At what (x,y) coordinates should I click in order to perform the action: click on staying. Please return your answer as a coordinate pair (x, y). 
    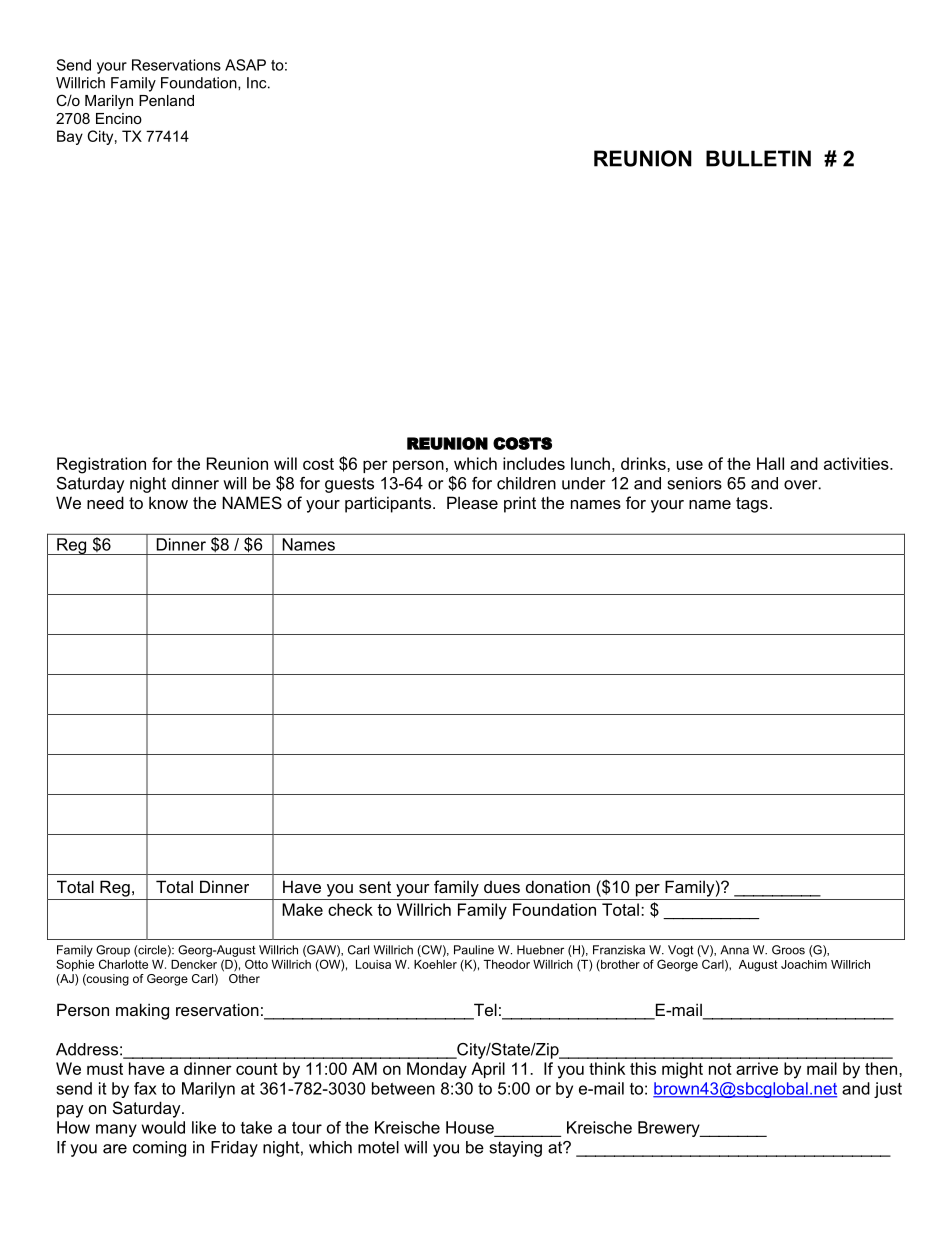
    Looking at the image, I should click on (516, 1149).
